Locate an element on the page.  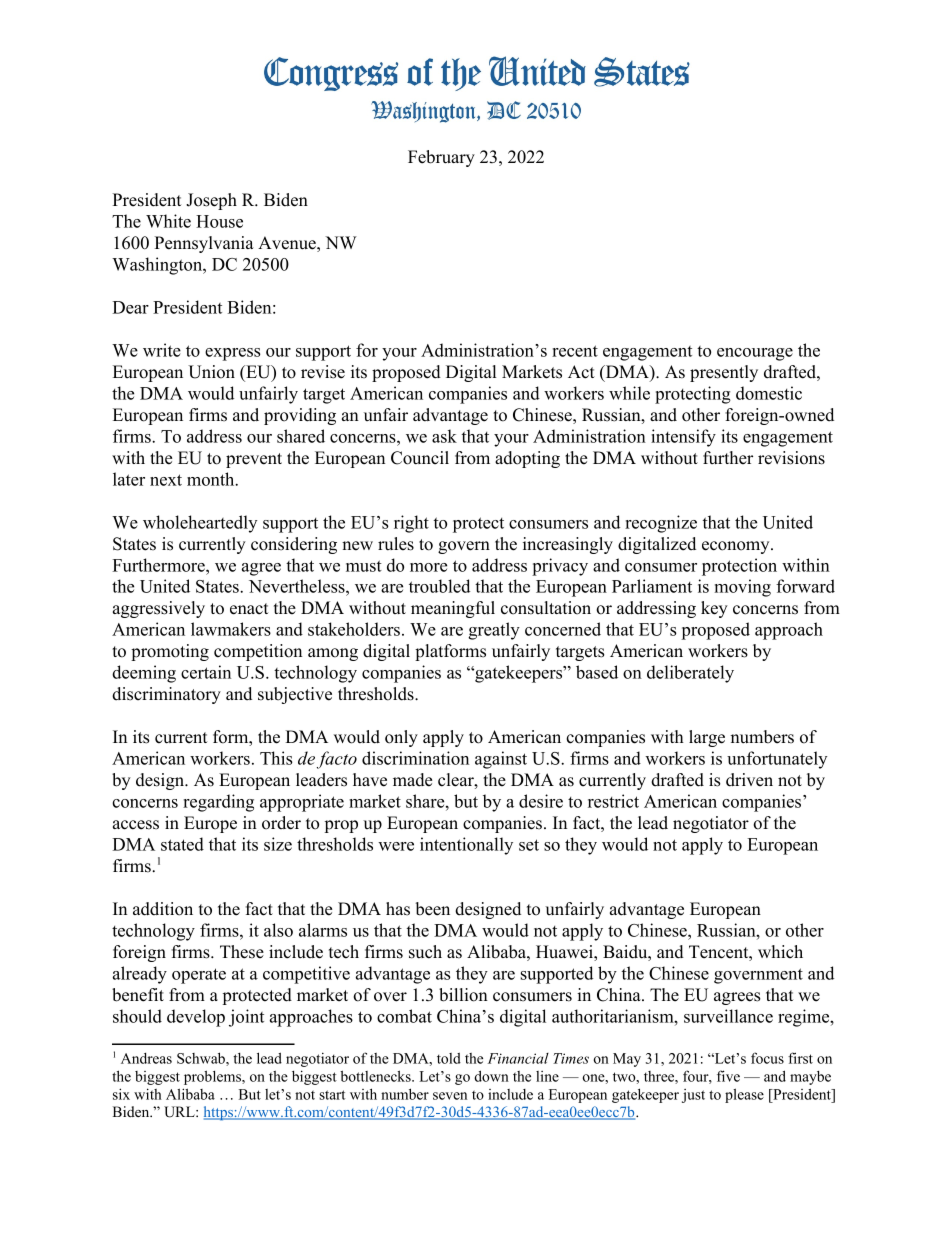
lawmakers is located at coordinates (231, 629).
